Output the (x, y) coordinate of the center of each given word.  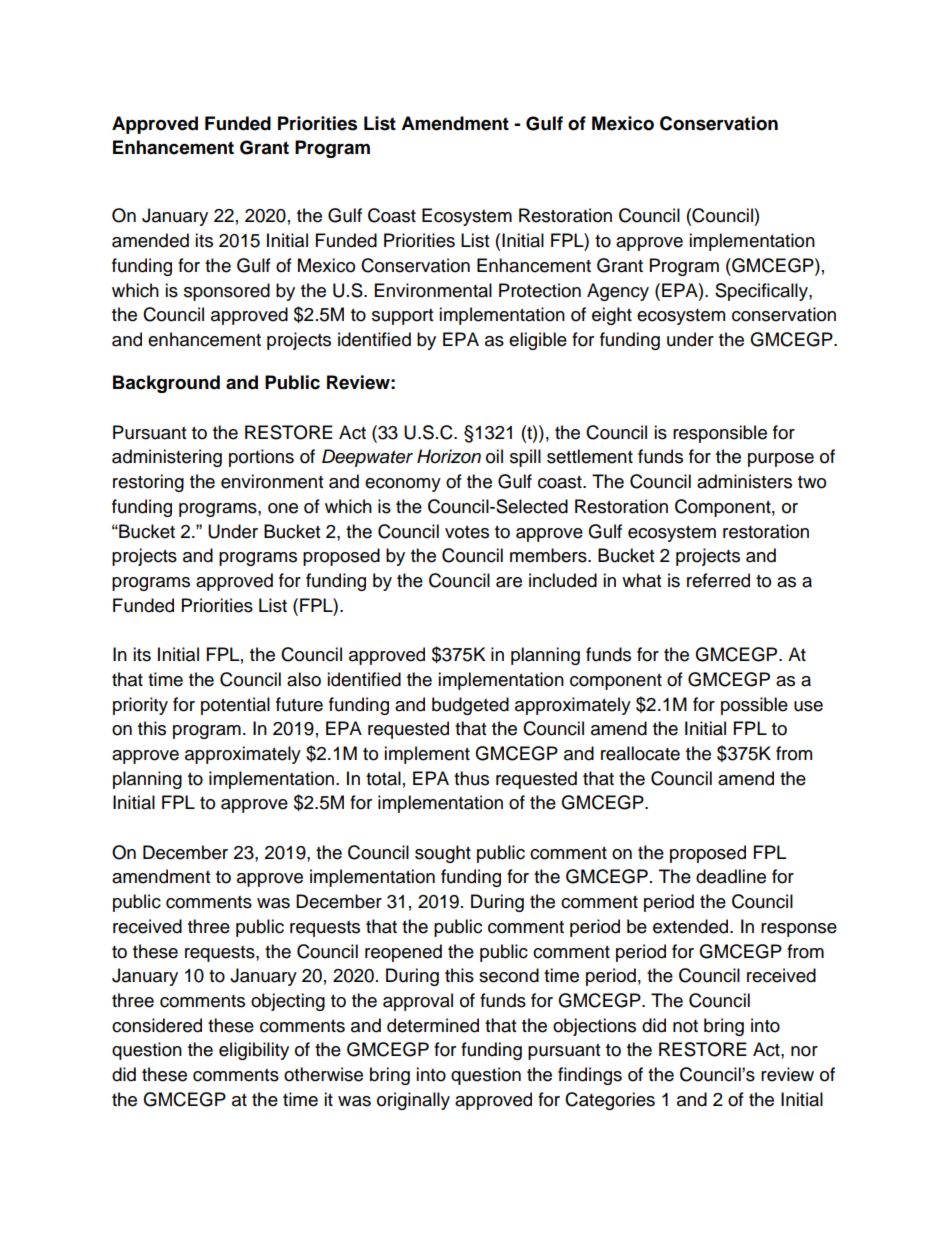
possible (754, 706)
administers (744, 481)
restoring (148, 483)
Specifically (762, 292)
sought (443, 854)
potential (235, 706)
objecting (288, 1002)
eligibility (254, 1051)
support (402, 317)
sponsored (227, 292)
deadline (731, 876)
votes (467, 532)
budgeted (470, 706)
